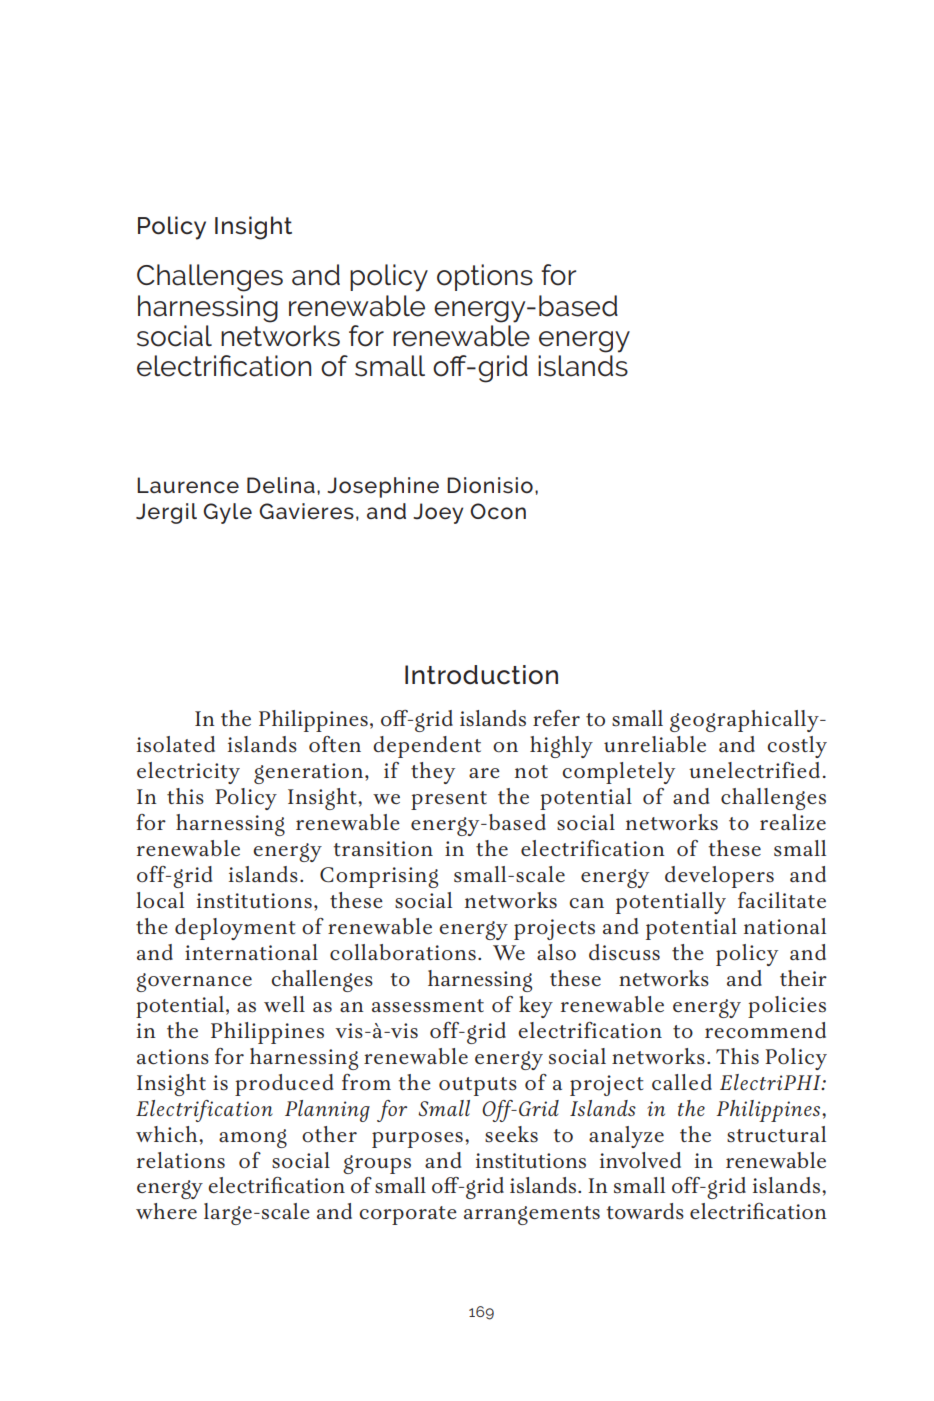  I want to click on are, so click(484, 773).
